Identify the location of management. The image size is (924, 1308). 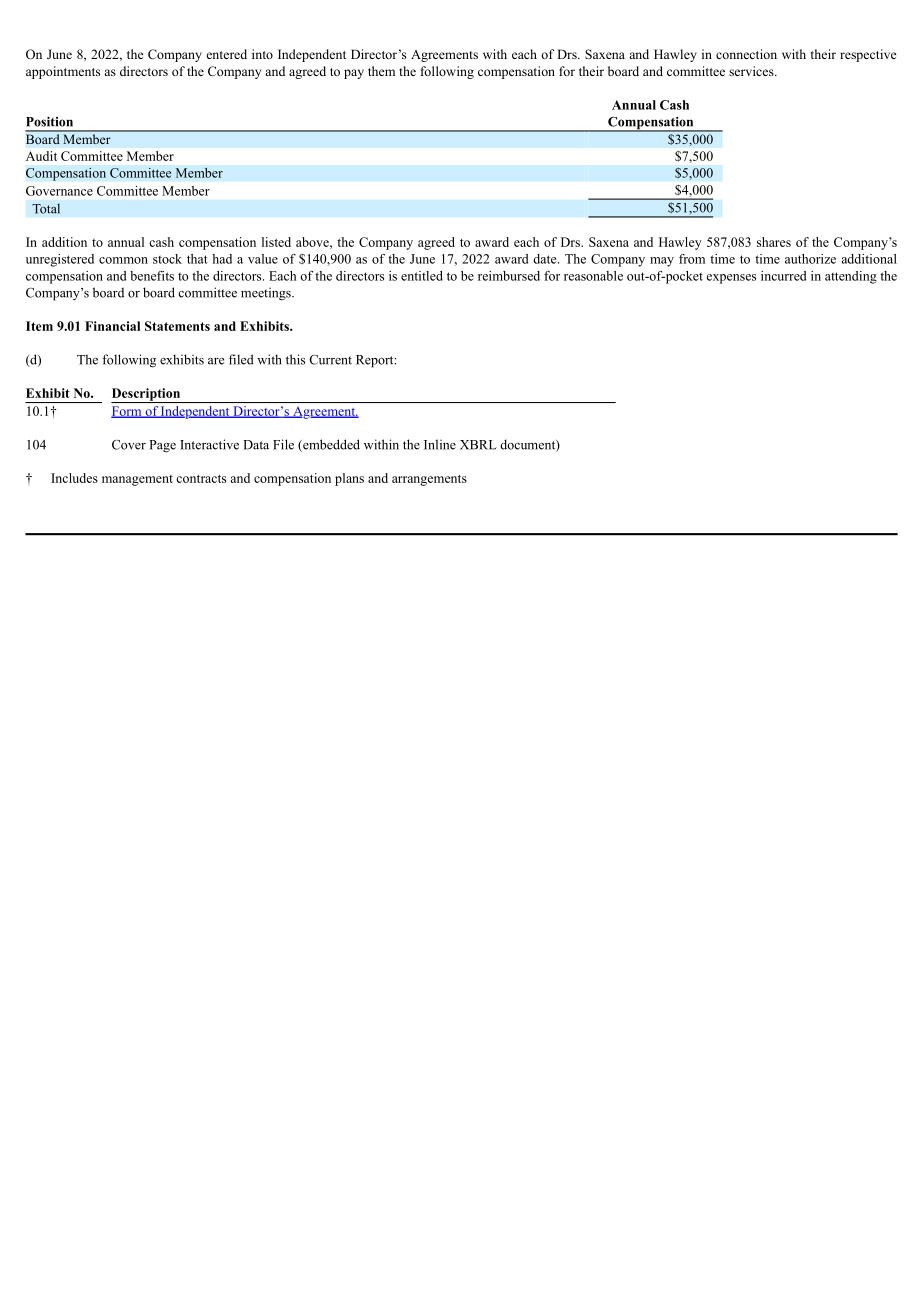
(137, 480).
